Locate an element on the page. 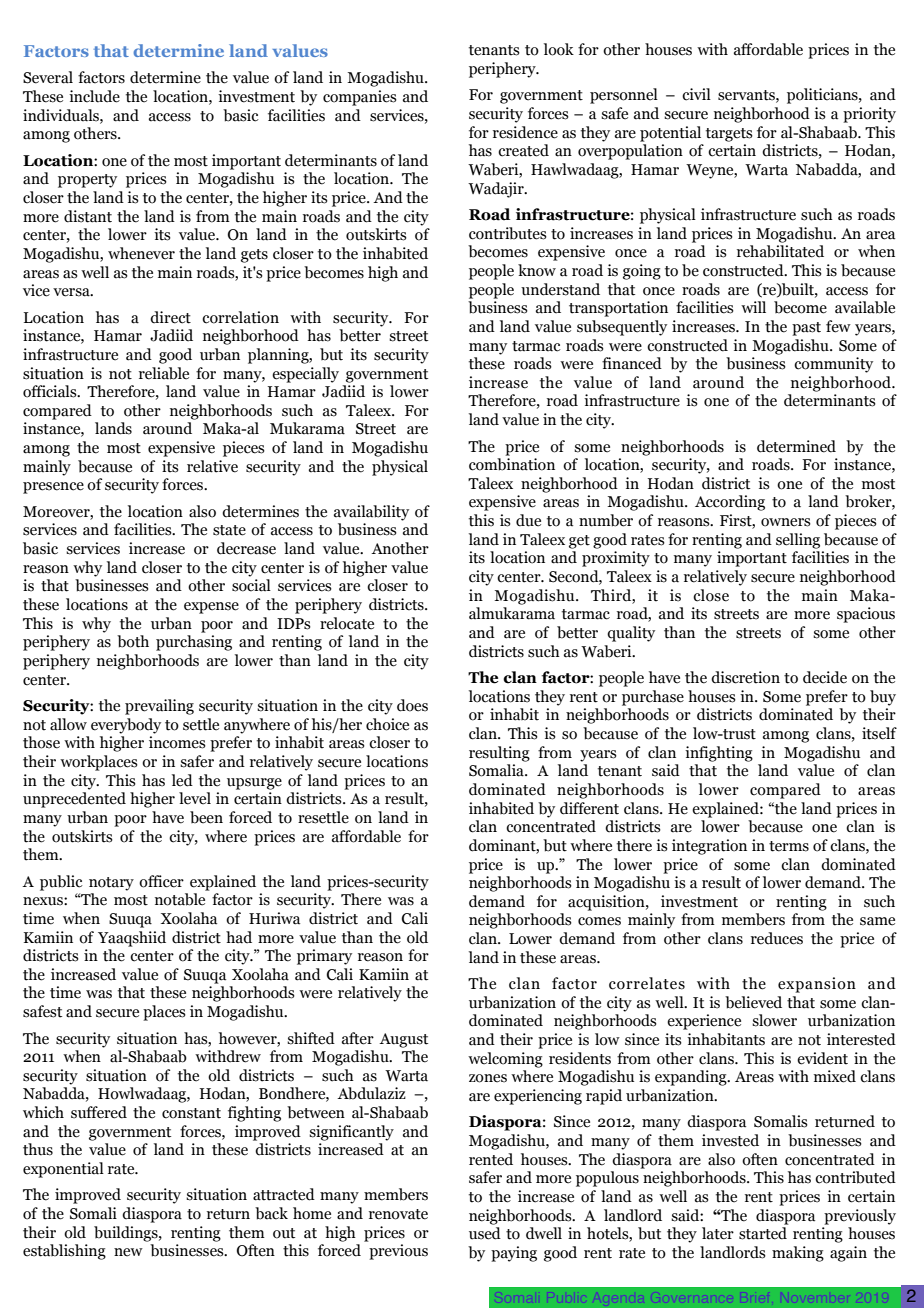  presence is located at coordinates (53, 488).
